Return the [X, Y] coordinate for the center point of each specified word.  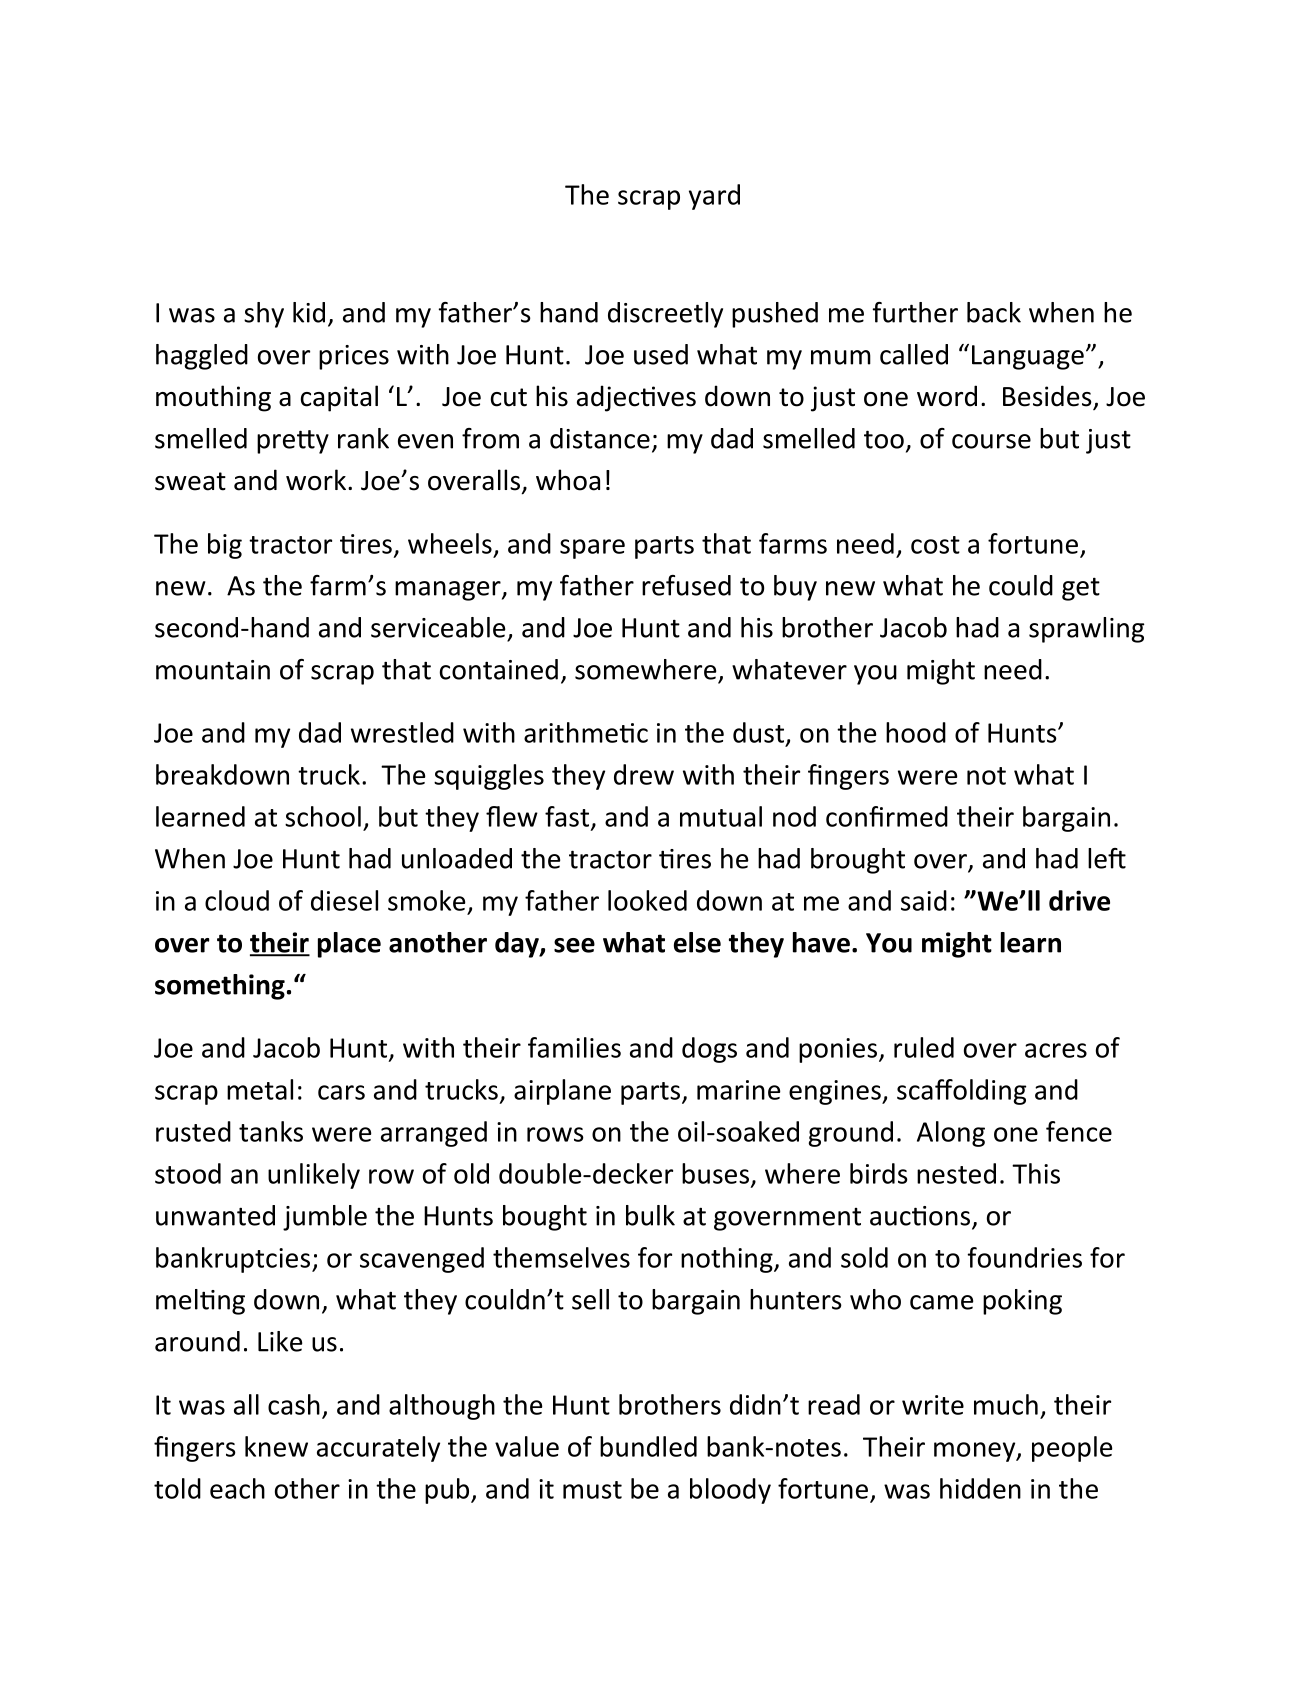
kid [309, 312]
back [994, 312]
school [323, 816]
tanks [271, 1131]
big [225, 546]
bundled [648, 1446]
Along [951, 1134]
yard [714, 197]
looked [647, 900]
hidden [980, 1488]
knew [276, 1446]
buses [715, 1173]
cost [935, 545]
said [924, 900]
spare [592, 549]
